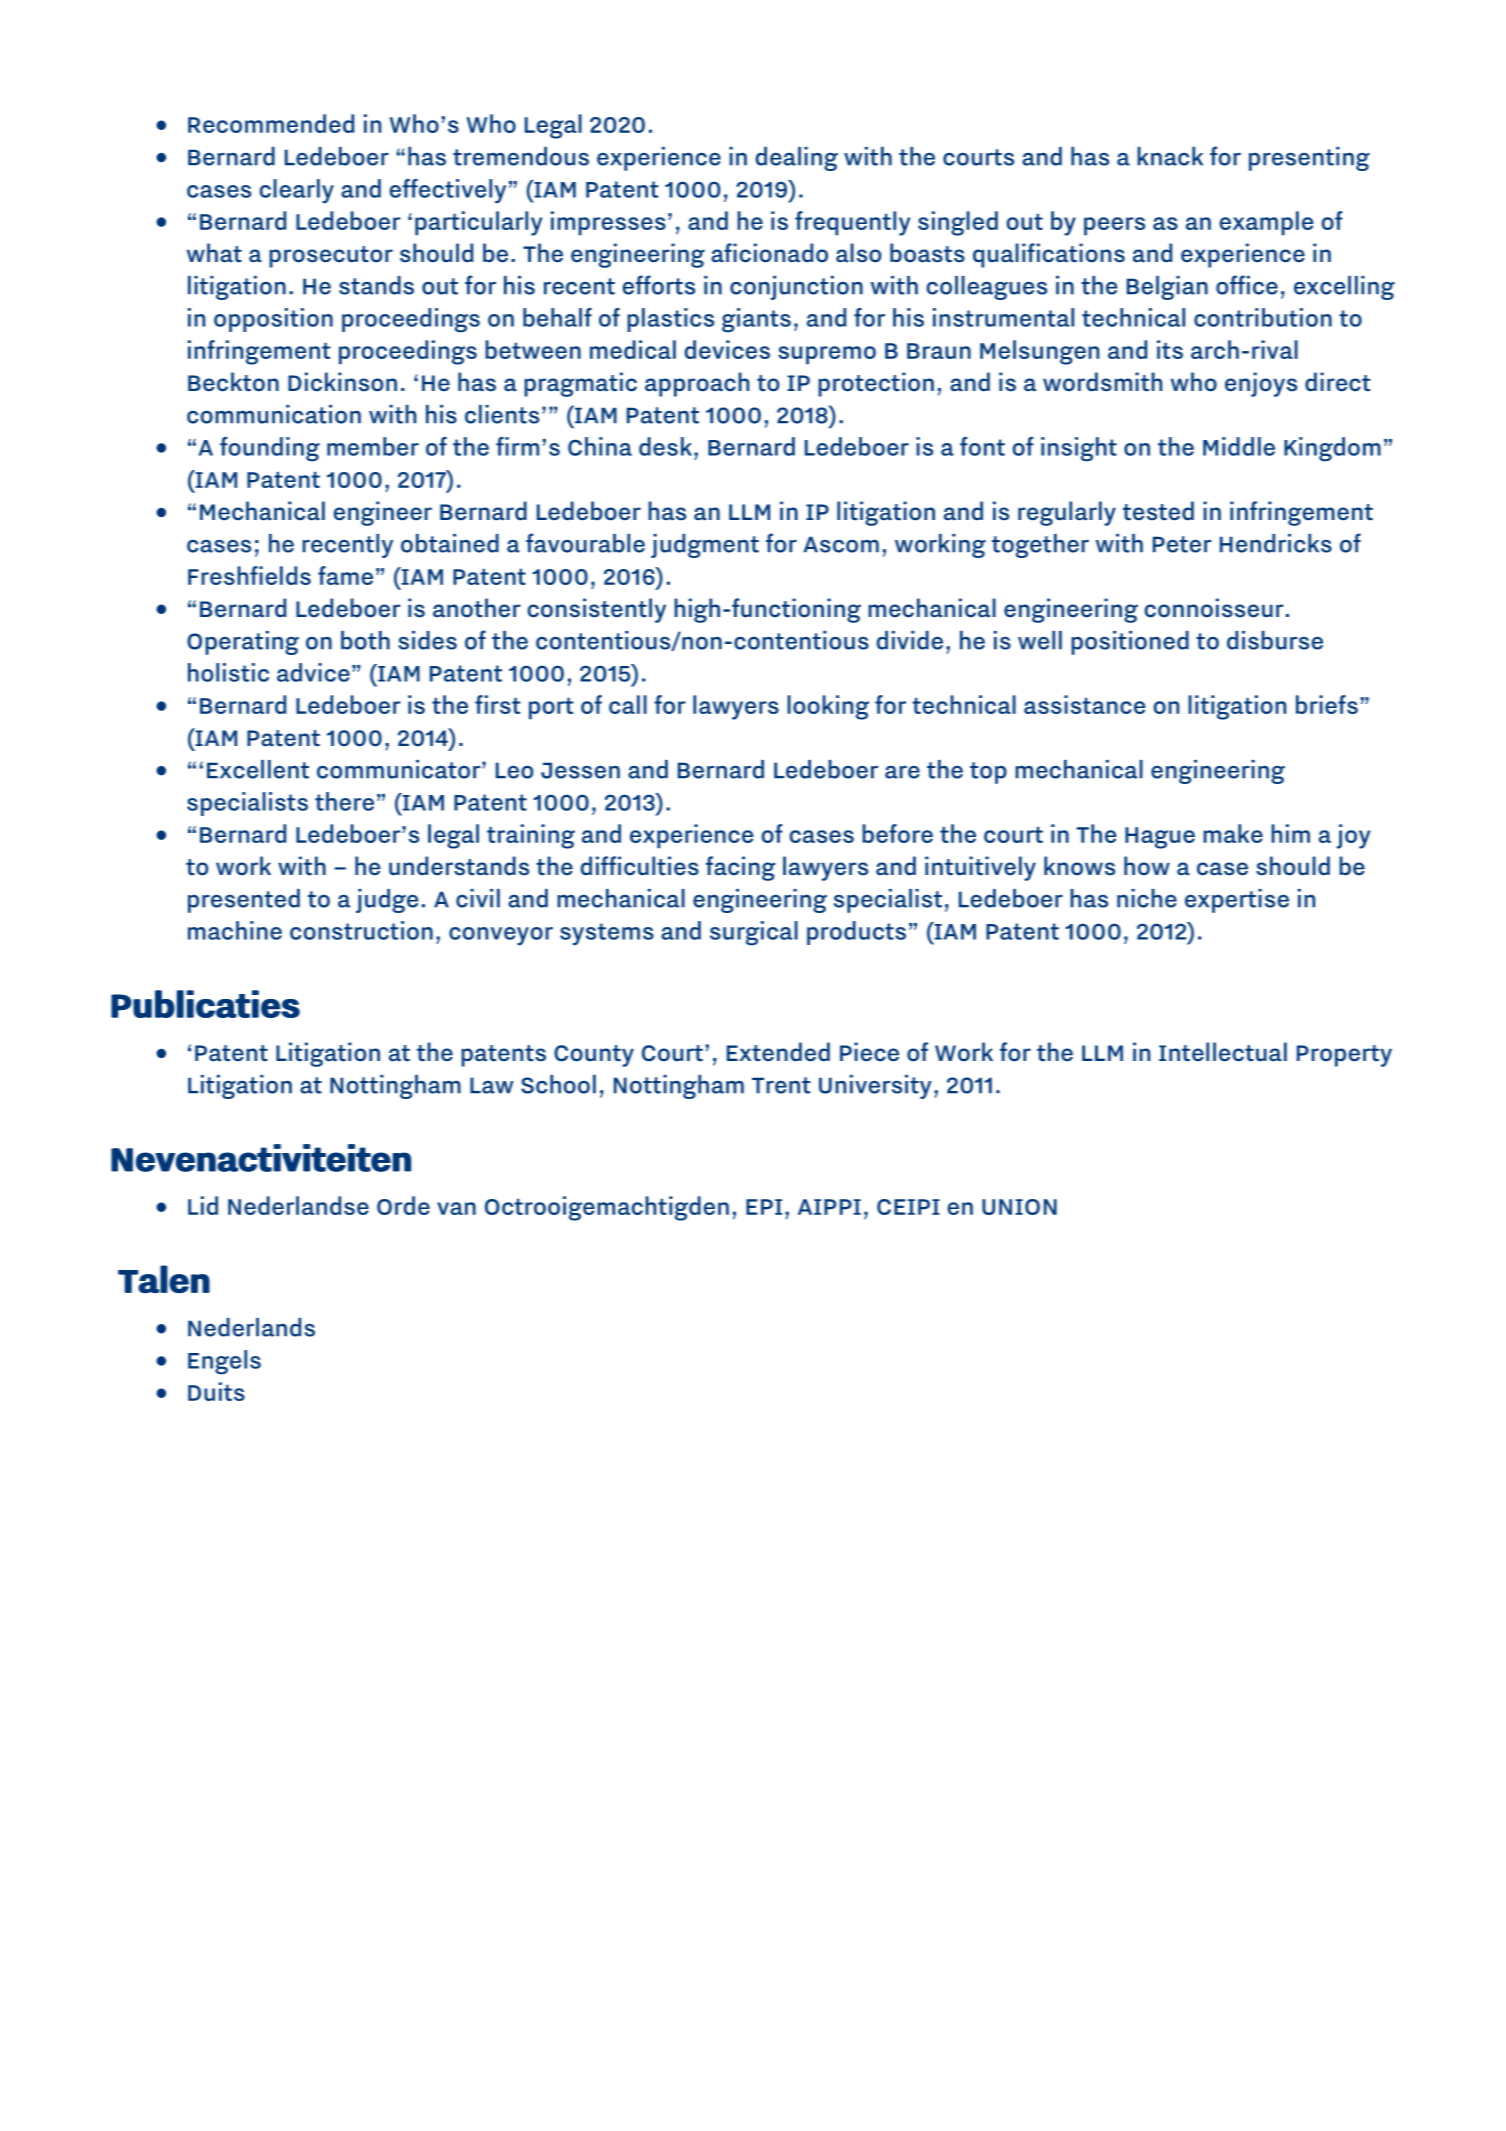  Describe the element at coordinates (764, 1207) in the screenshot. I see `EPI` at that location.
